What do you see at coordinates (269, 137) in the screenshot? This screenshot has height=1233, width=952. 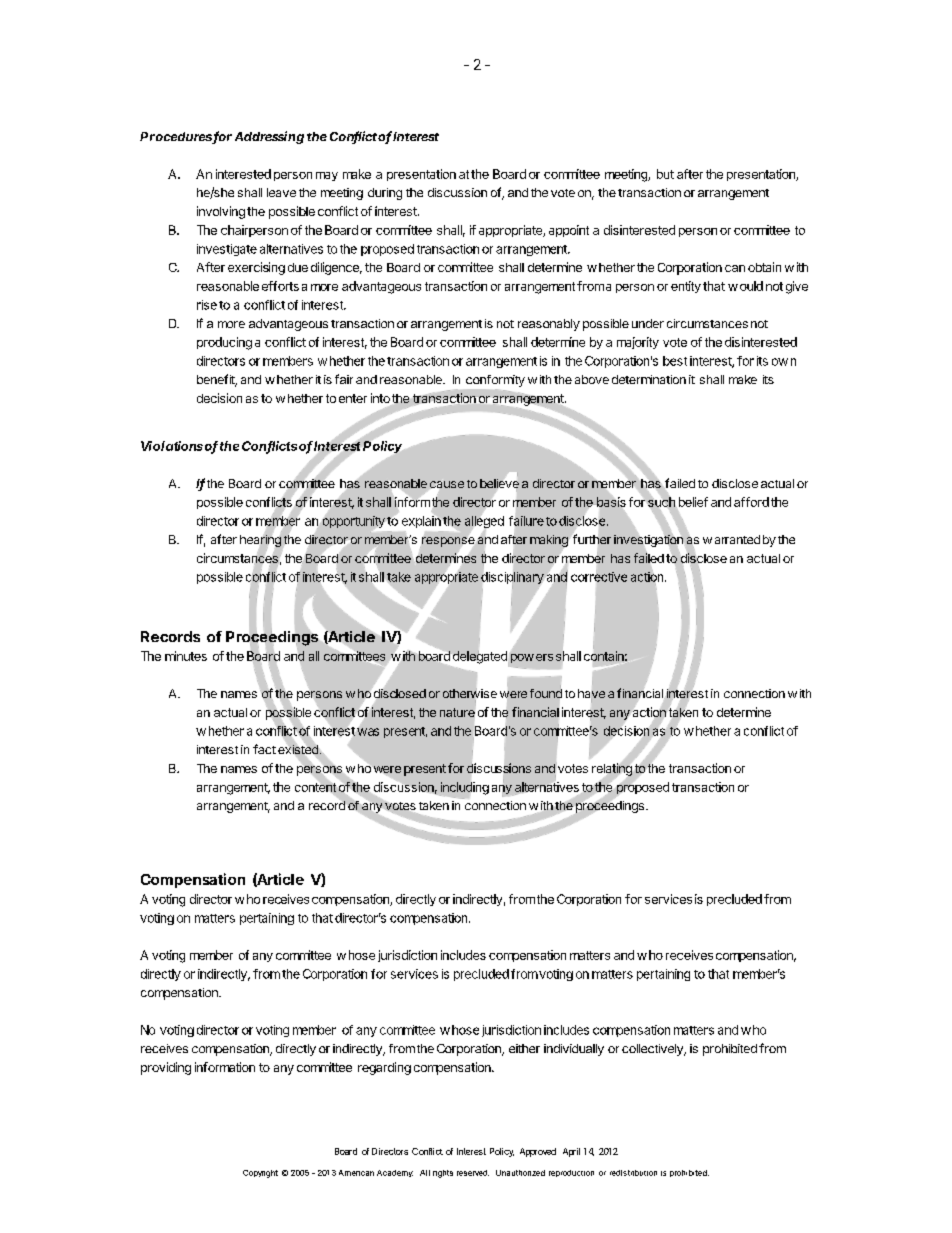 I see `Addressing` at bounding box center [269, 137].
